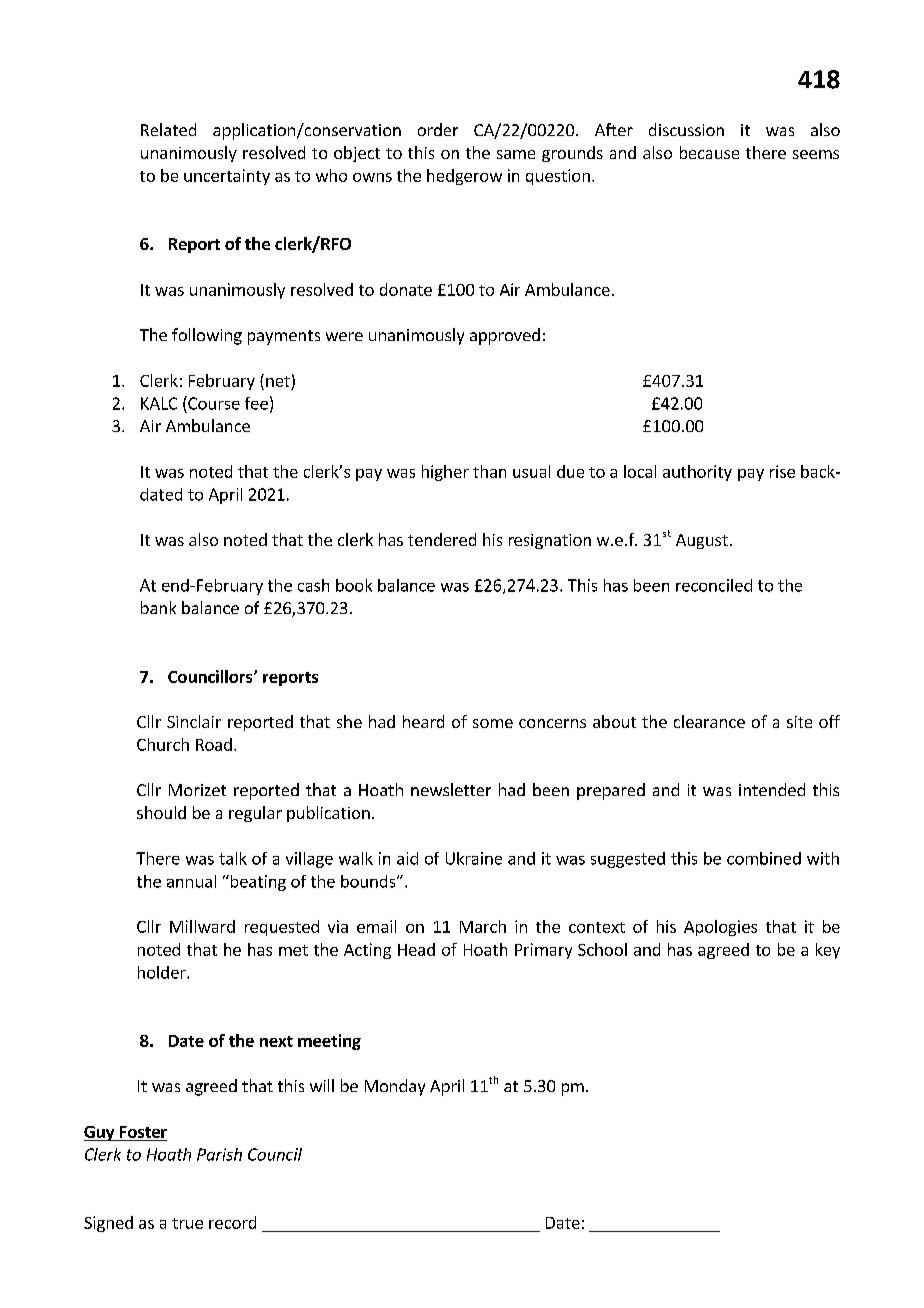 This screenshot has width=924, height=1308. I want to click on newsletter, so click(451, 789).
